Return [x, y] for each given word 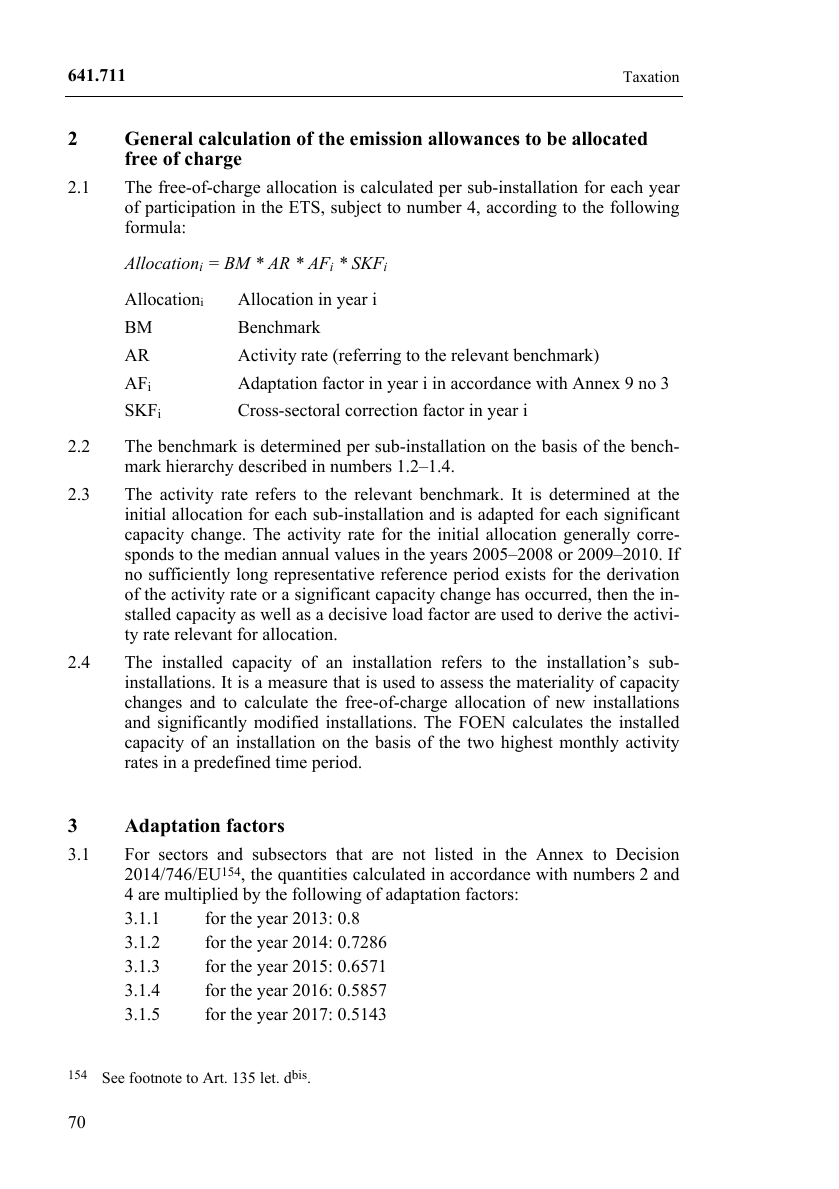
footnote [155, 1077]
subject [356, 208]
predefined [232, 763]
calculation [245, 138]
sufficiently [189, 575]
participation [190, 208]
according [522, 208]
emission [386, 138]
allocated [610, 138]
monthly [589, 743]
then [612, 593]
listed [454, 854]
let [269, 1077]
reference [414, 574]
